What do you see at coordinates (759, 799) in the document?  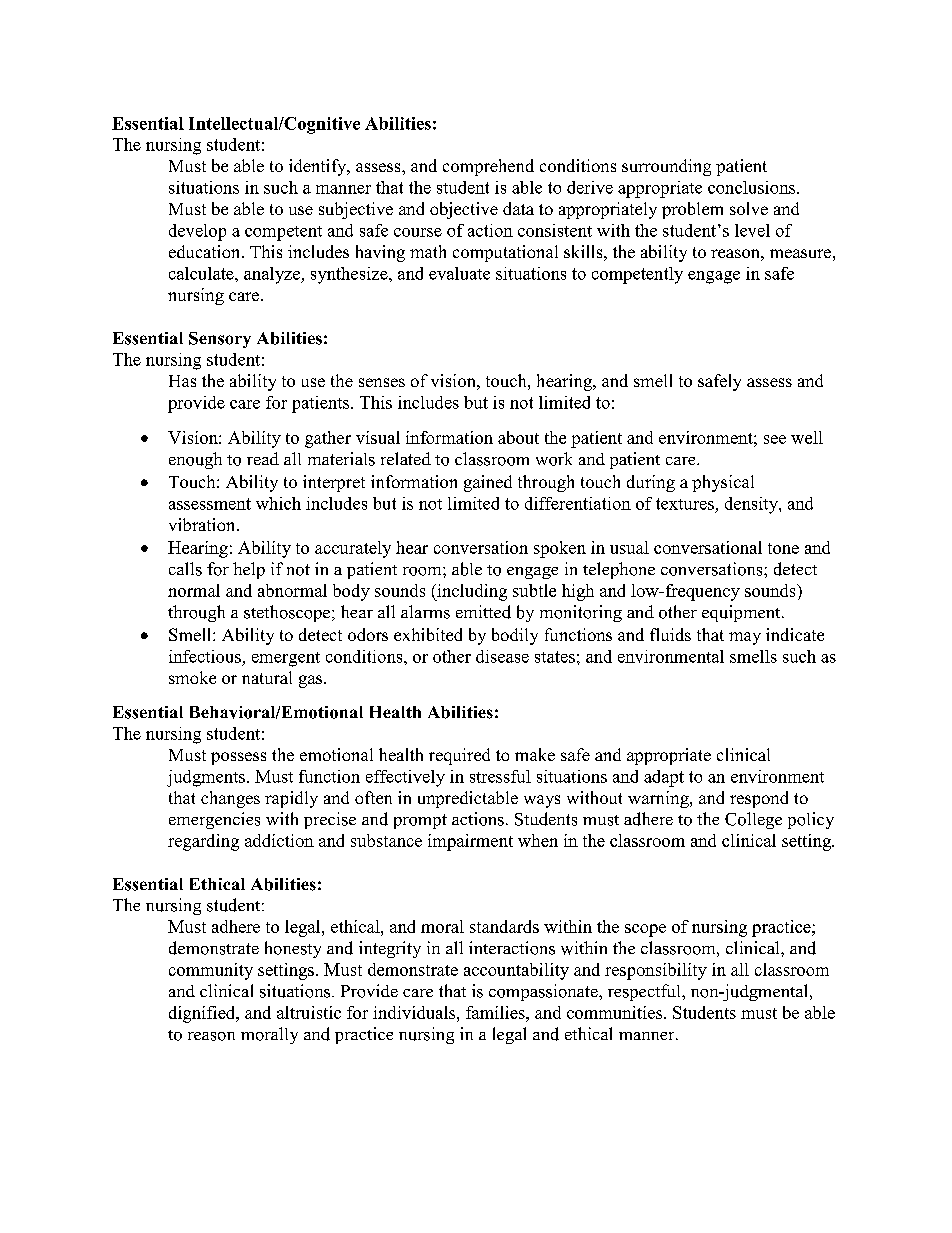 I see `respond` at bounding box center [759, 799].
